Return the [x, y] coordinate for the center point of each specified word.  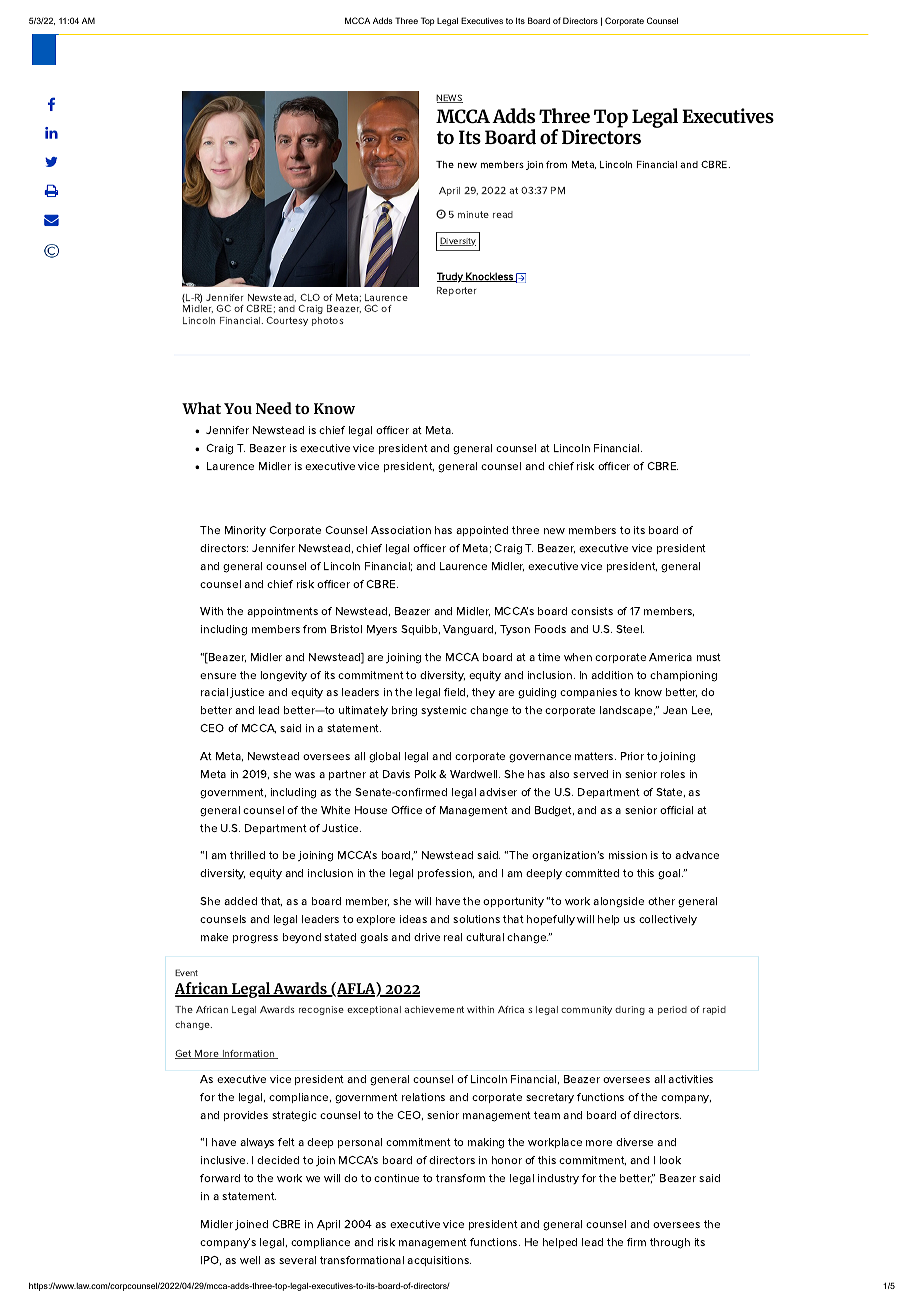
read [503, 214]
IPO [211, 1260]
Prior [632, 756]
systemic [444, 711]
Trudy [451, 277]
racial [214, 692]
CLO [310, 297]
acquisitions [439, 1261]
